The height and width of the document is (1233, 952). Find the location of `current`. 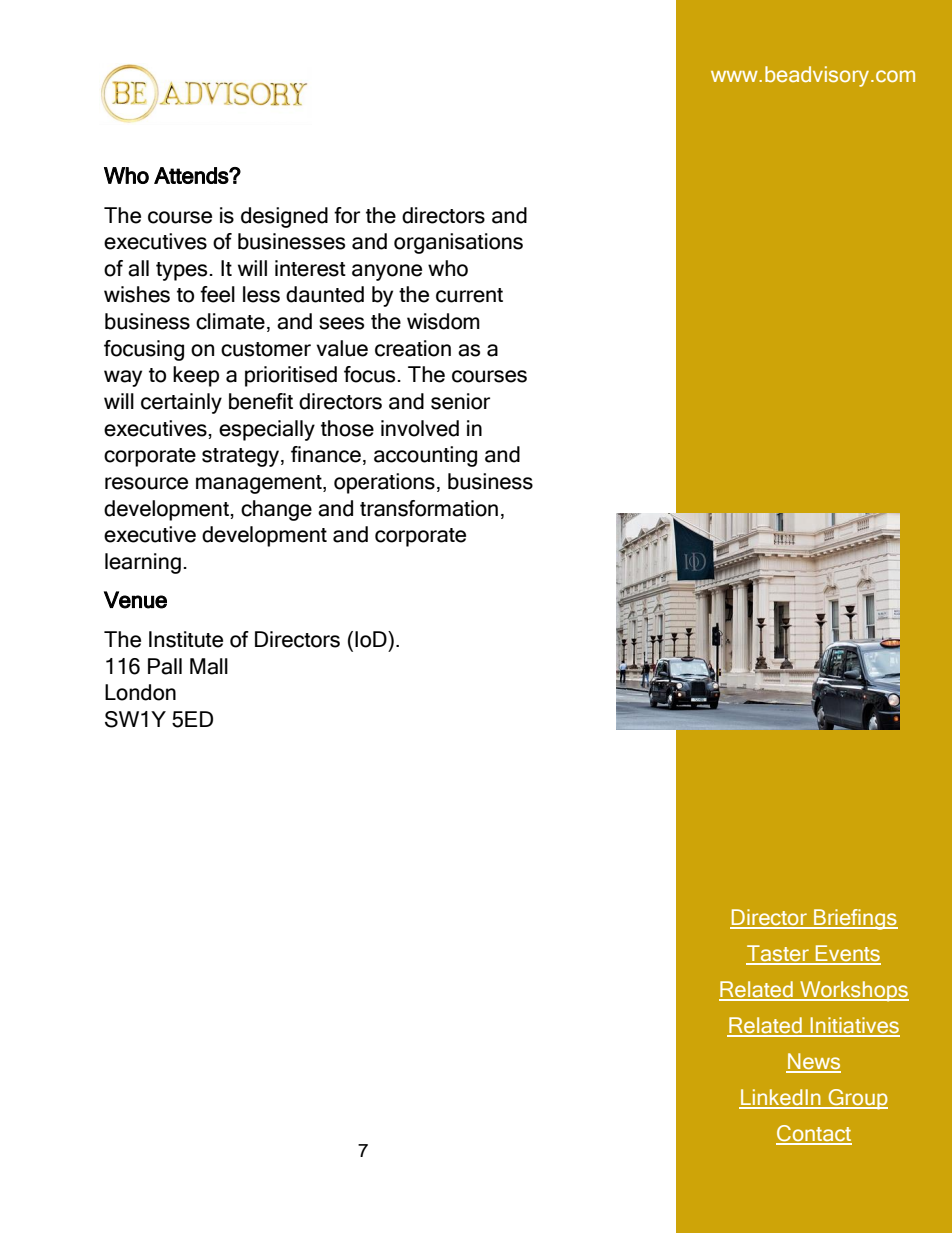

current is located at coordinates (469, 295).
